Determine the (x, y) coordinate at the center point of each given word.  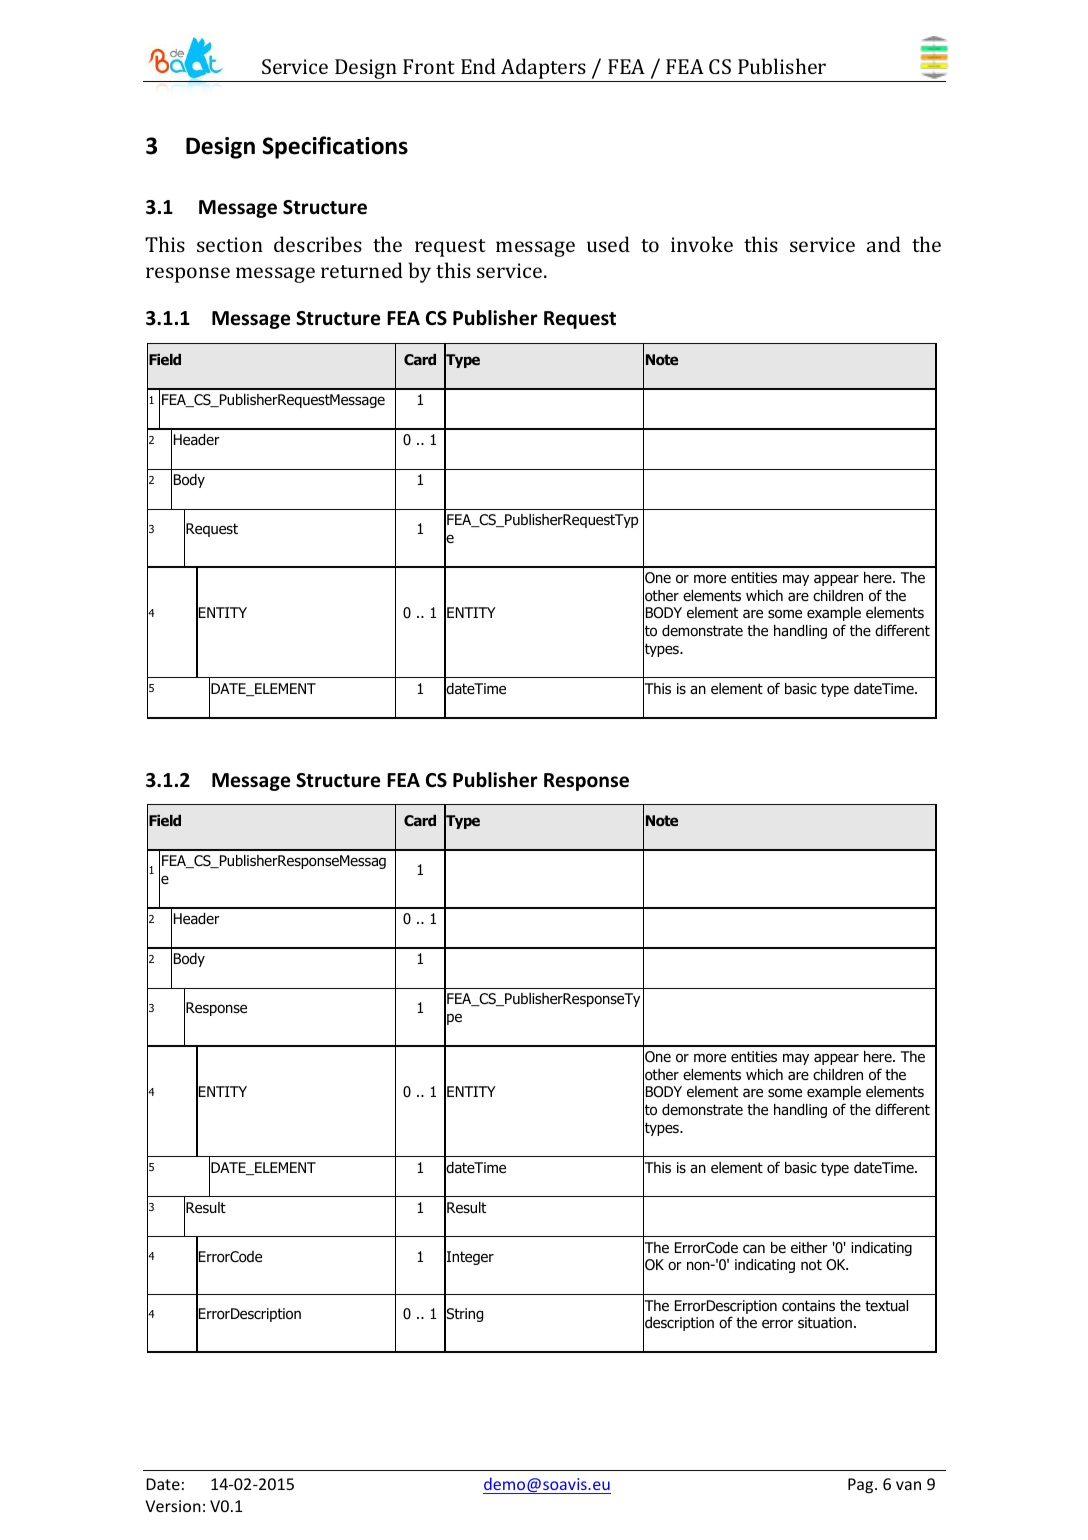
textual (886, 1306)
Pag (862, 1486)
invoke (702, 244)
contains (808, 1306)
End (478, 66)
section (230, 244)
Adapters (543, 68)
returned (362, 270)
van (908, 1485)
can (754, 1249)
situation (825, 1323)
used (608, 244)
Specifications (335, 147)
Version (173, 1506)
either (809, 1247)
